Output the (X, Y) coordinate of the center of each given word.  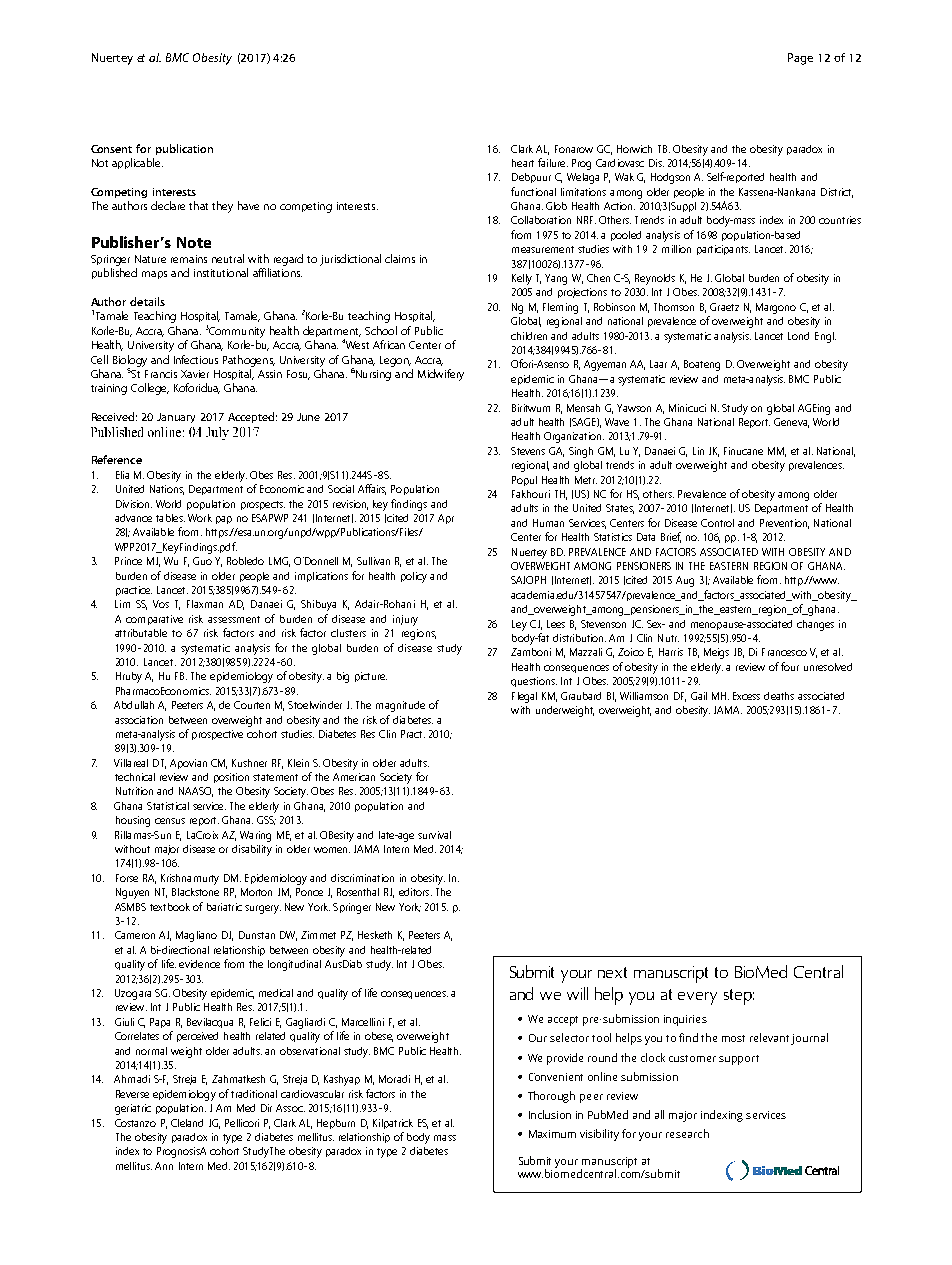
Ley (519, 625)
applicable (137, 163)
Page (800, 59)
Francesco (784, 652)
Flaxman (205, 604)
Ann (164, 1166)
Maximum (552, 1134)
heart (523, 163)
